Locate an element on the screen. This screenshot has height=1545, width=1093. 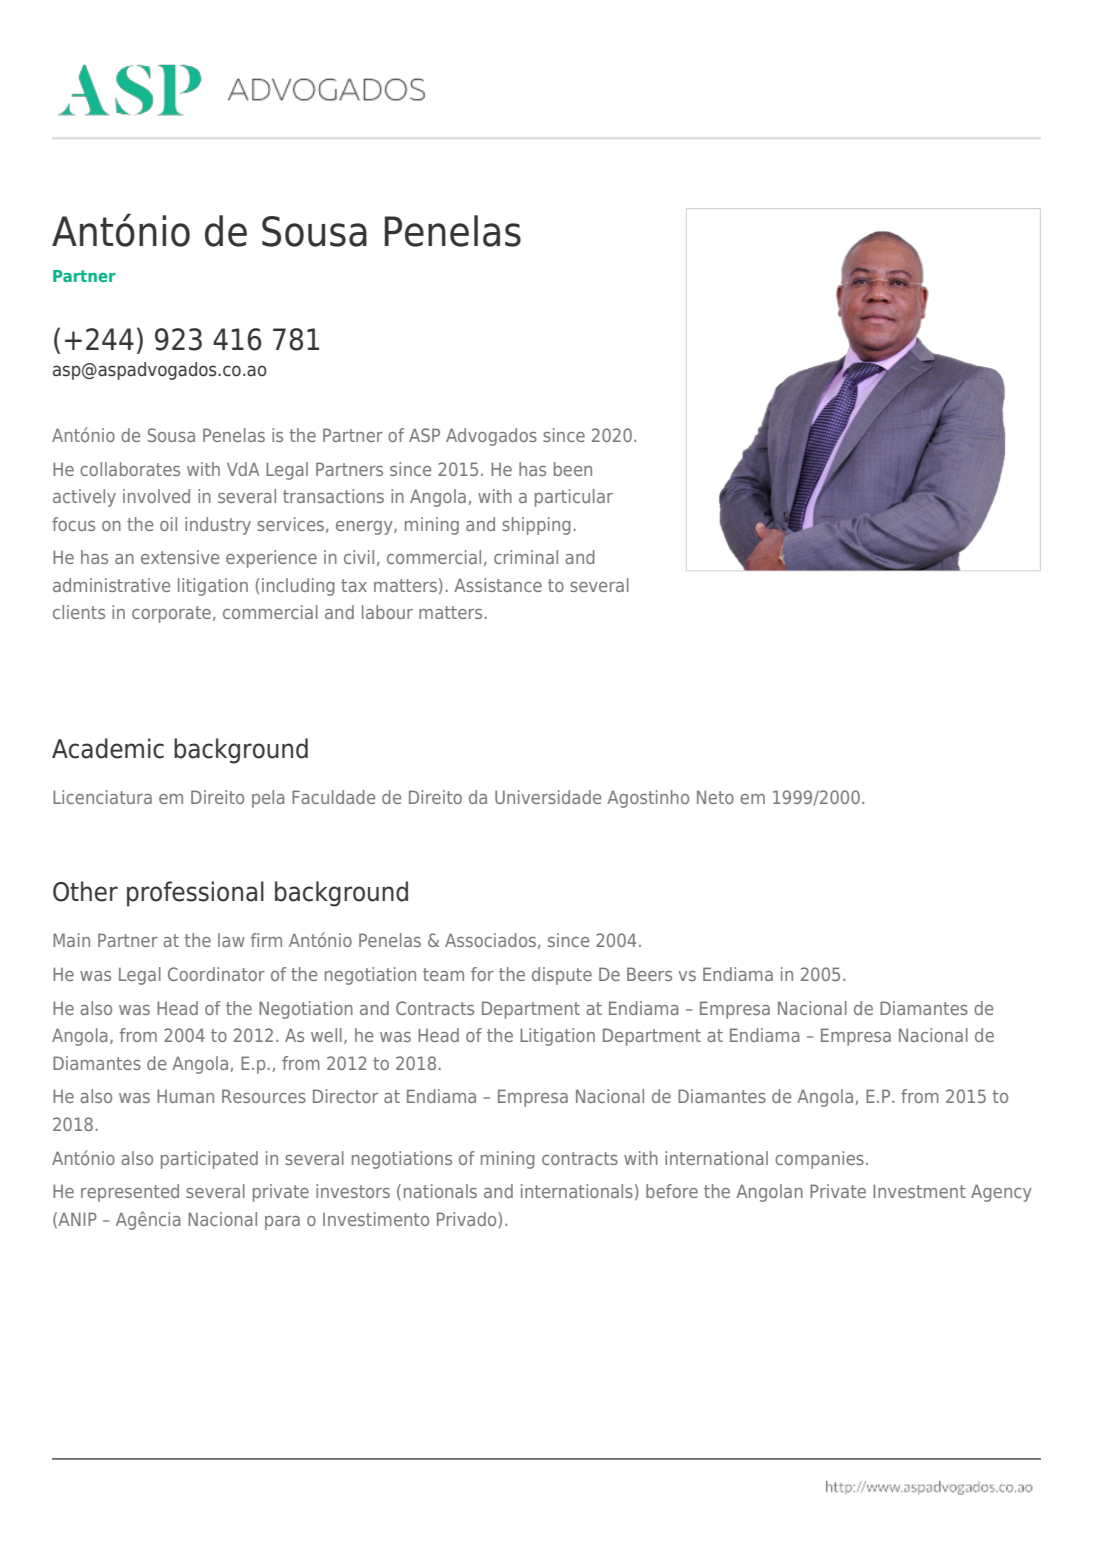
Academic is located at coordinates (108, 748).
